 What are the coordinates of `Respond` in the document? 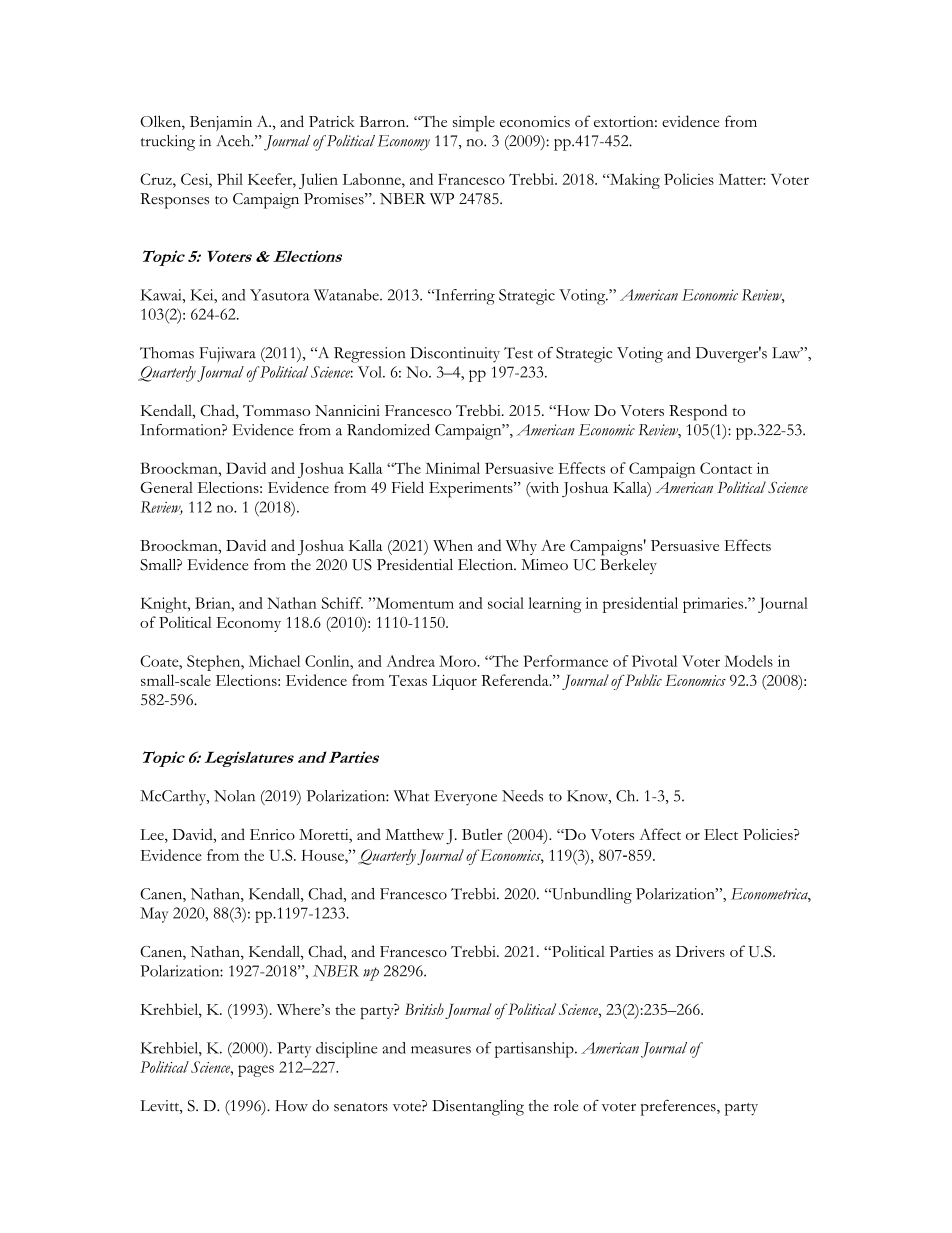 It's located at (698, 412).
